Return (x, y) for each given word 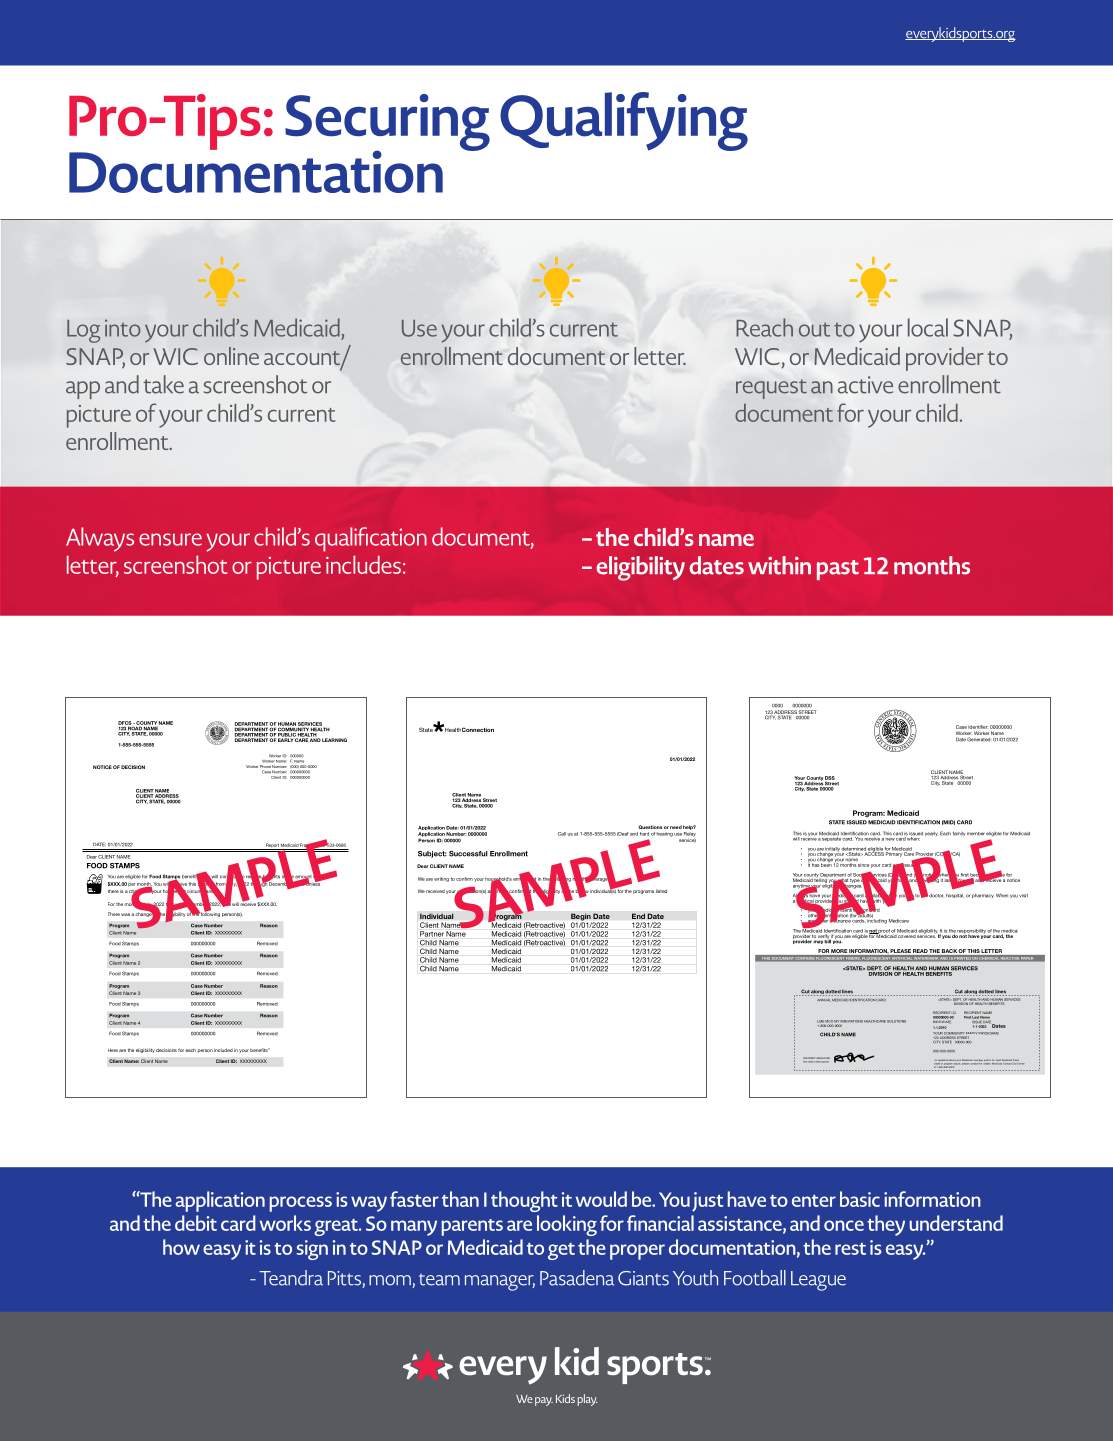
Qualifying (624, 121)
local (928, 327)
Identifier (978, 727)
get (561, 1251)
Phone (265, 766)
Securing (387, 123)
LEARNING (334, 740)
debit (196, 1223)
